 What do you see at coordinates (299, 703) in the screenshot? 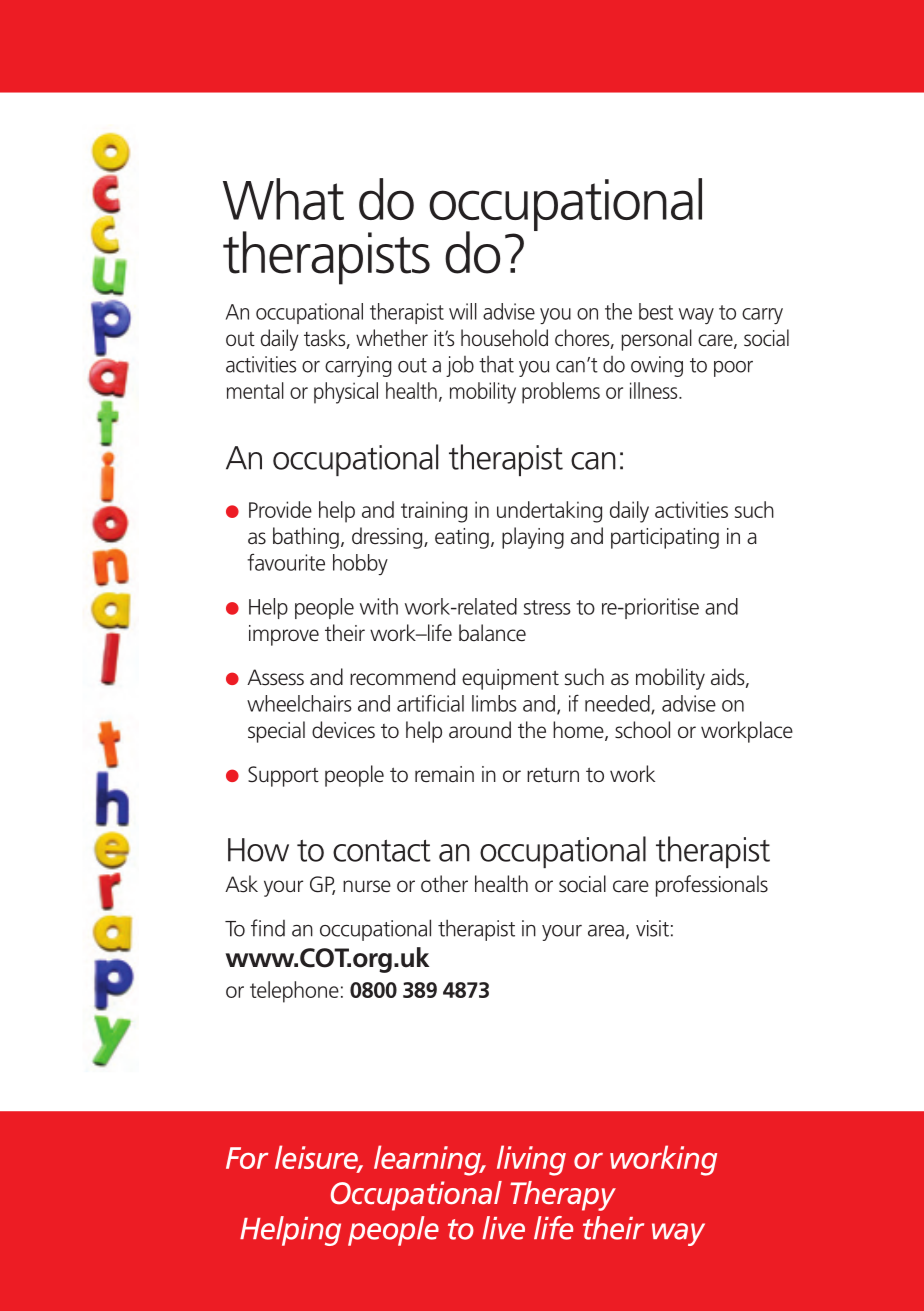
I see `wheelchairs` at bounding box center [299, 703].
